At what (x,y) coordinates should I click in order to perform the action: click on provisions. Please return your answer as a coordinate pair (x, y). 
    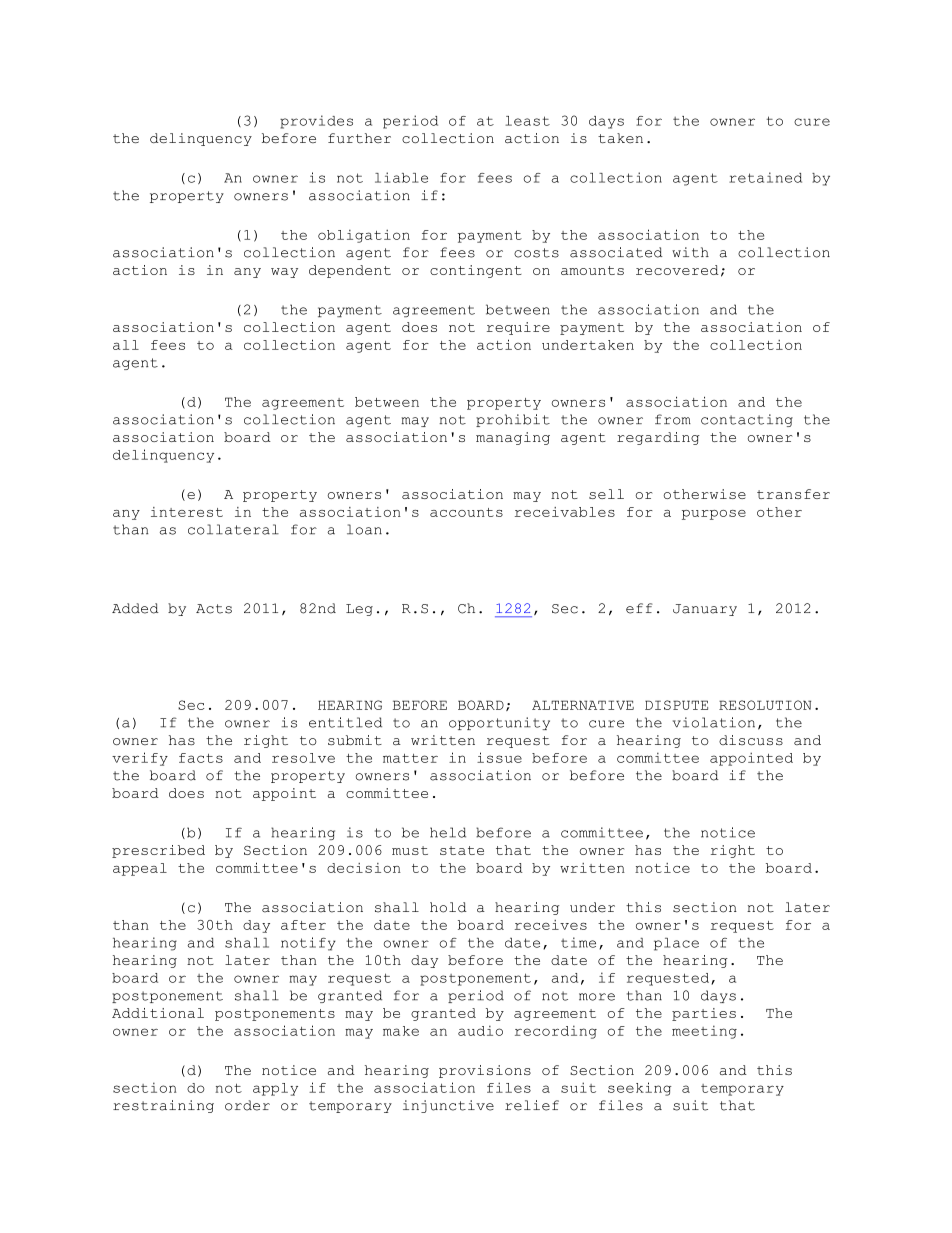
    Looking at the image, I should click on (485, 1071).
